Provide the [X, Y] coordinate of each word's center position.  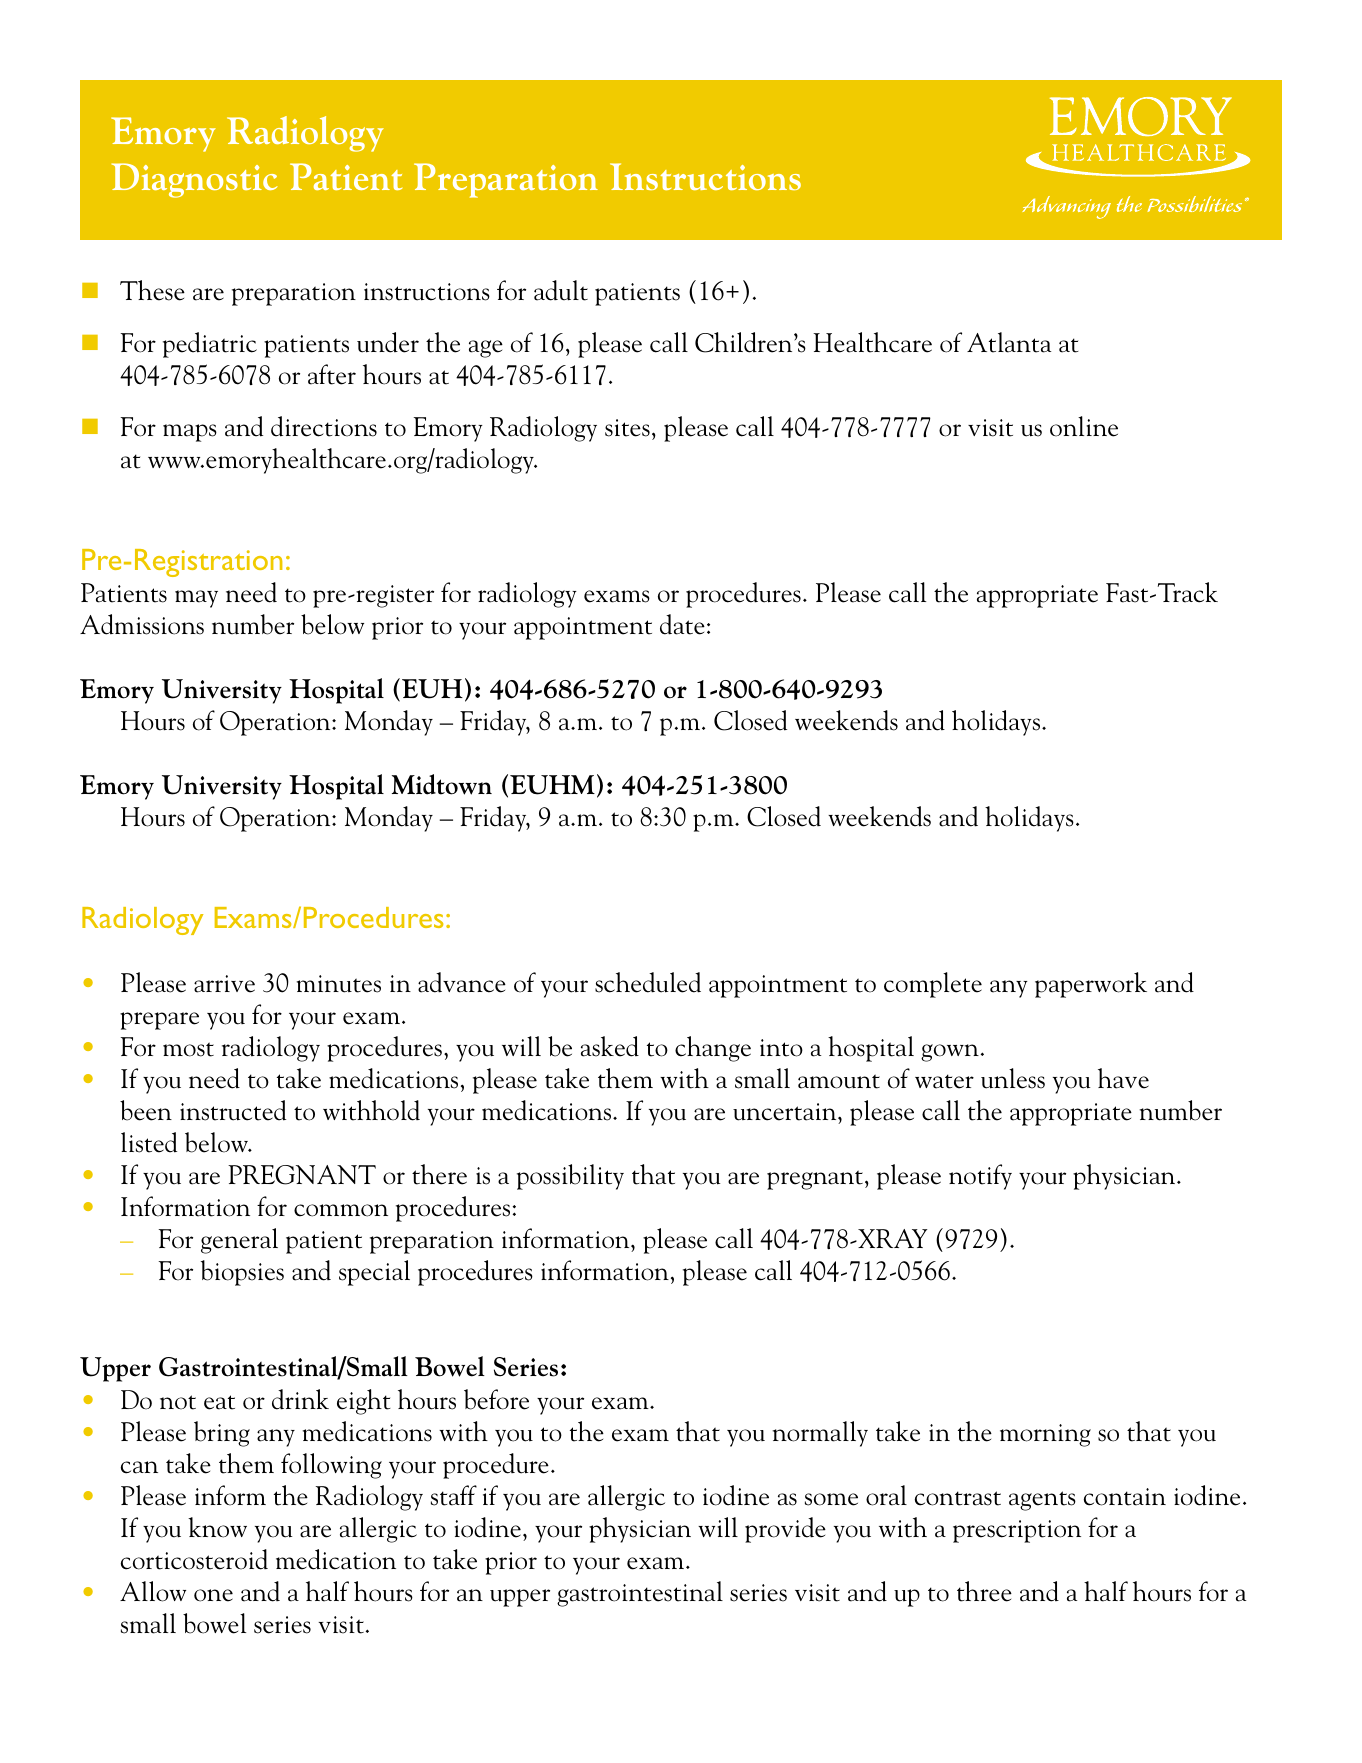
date [682, 624]
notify [980, 1177]
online [1084, 426]
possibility [570, 1177]
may [196, 599]
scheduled [648, 982]
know [217, 1527]
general [239, 1241]
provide [785, 1530]
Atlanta [1009, 342]
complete [933, 985]
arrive [224, 984]
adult [561, 290]
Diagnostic [195, 180]
